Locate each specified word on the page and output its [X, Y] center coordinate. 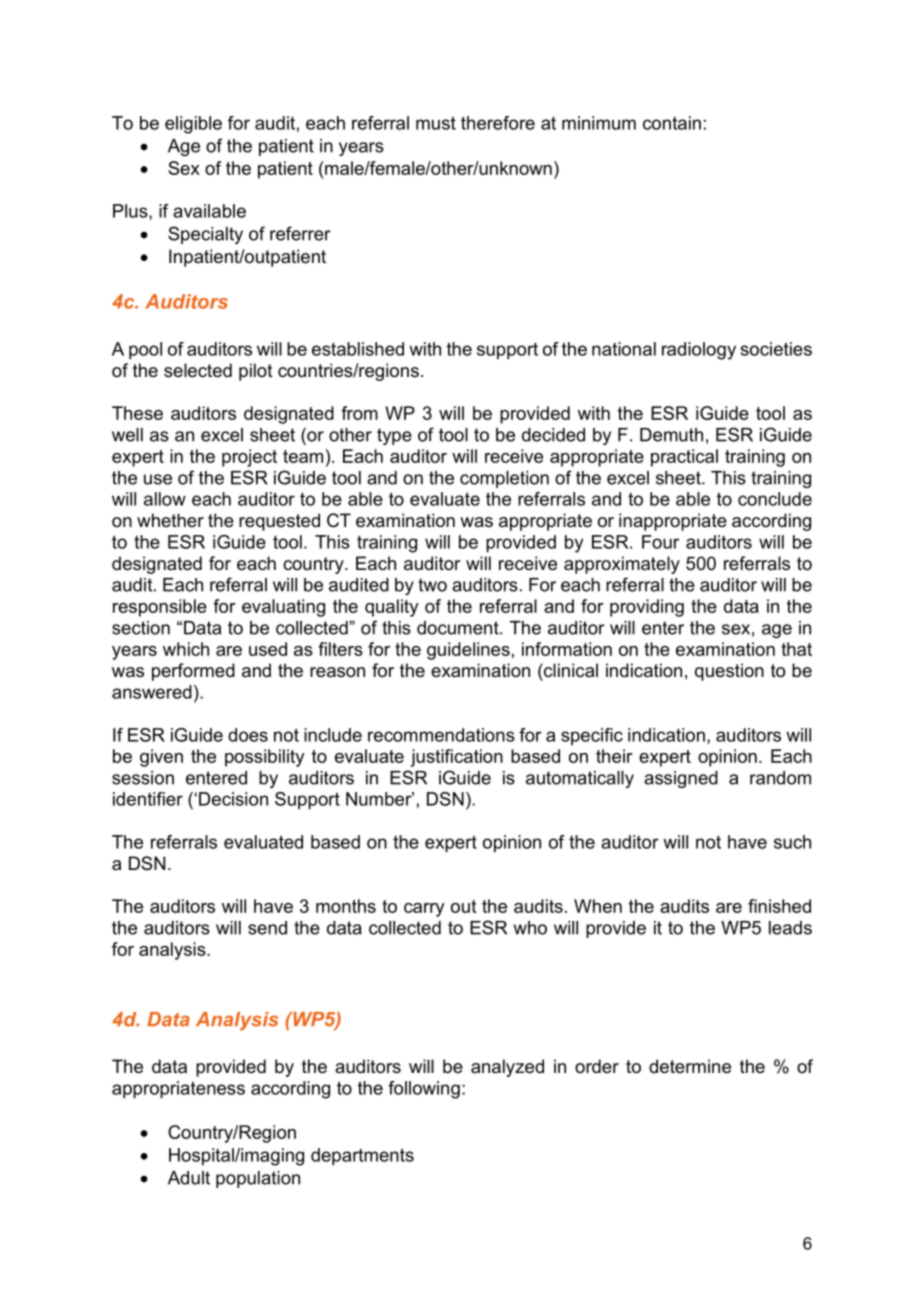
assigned [681, 779]
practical [684, 458]
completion [504, 479]
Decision [233, 799]
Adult [189, 1178]
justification [457, 758]
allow [165, 499]
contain [672, 123]
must [436, 123]
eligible [193, 125]
